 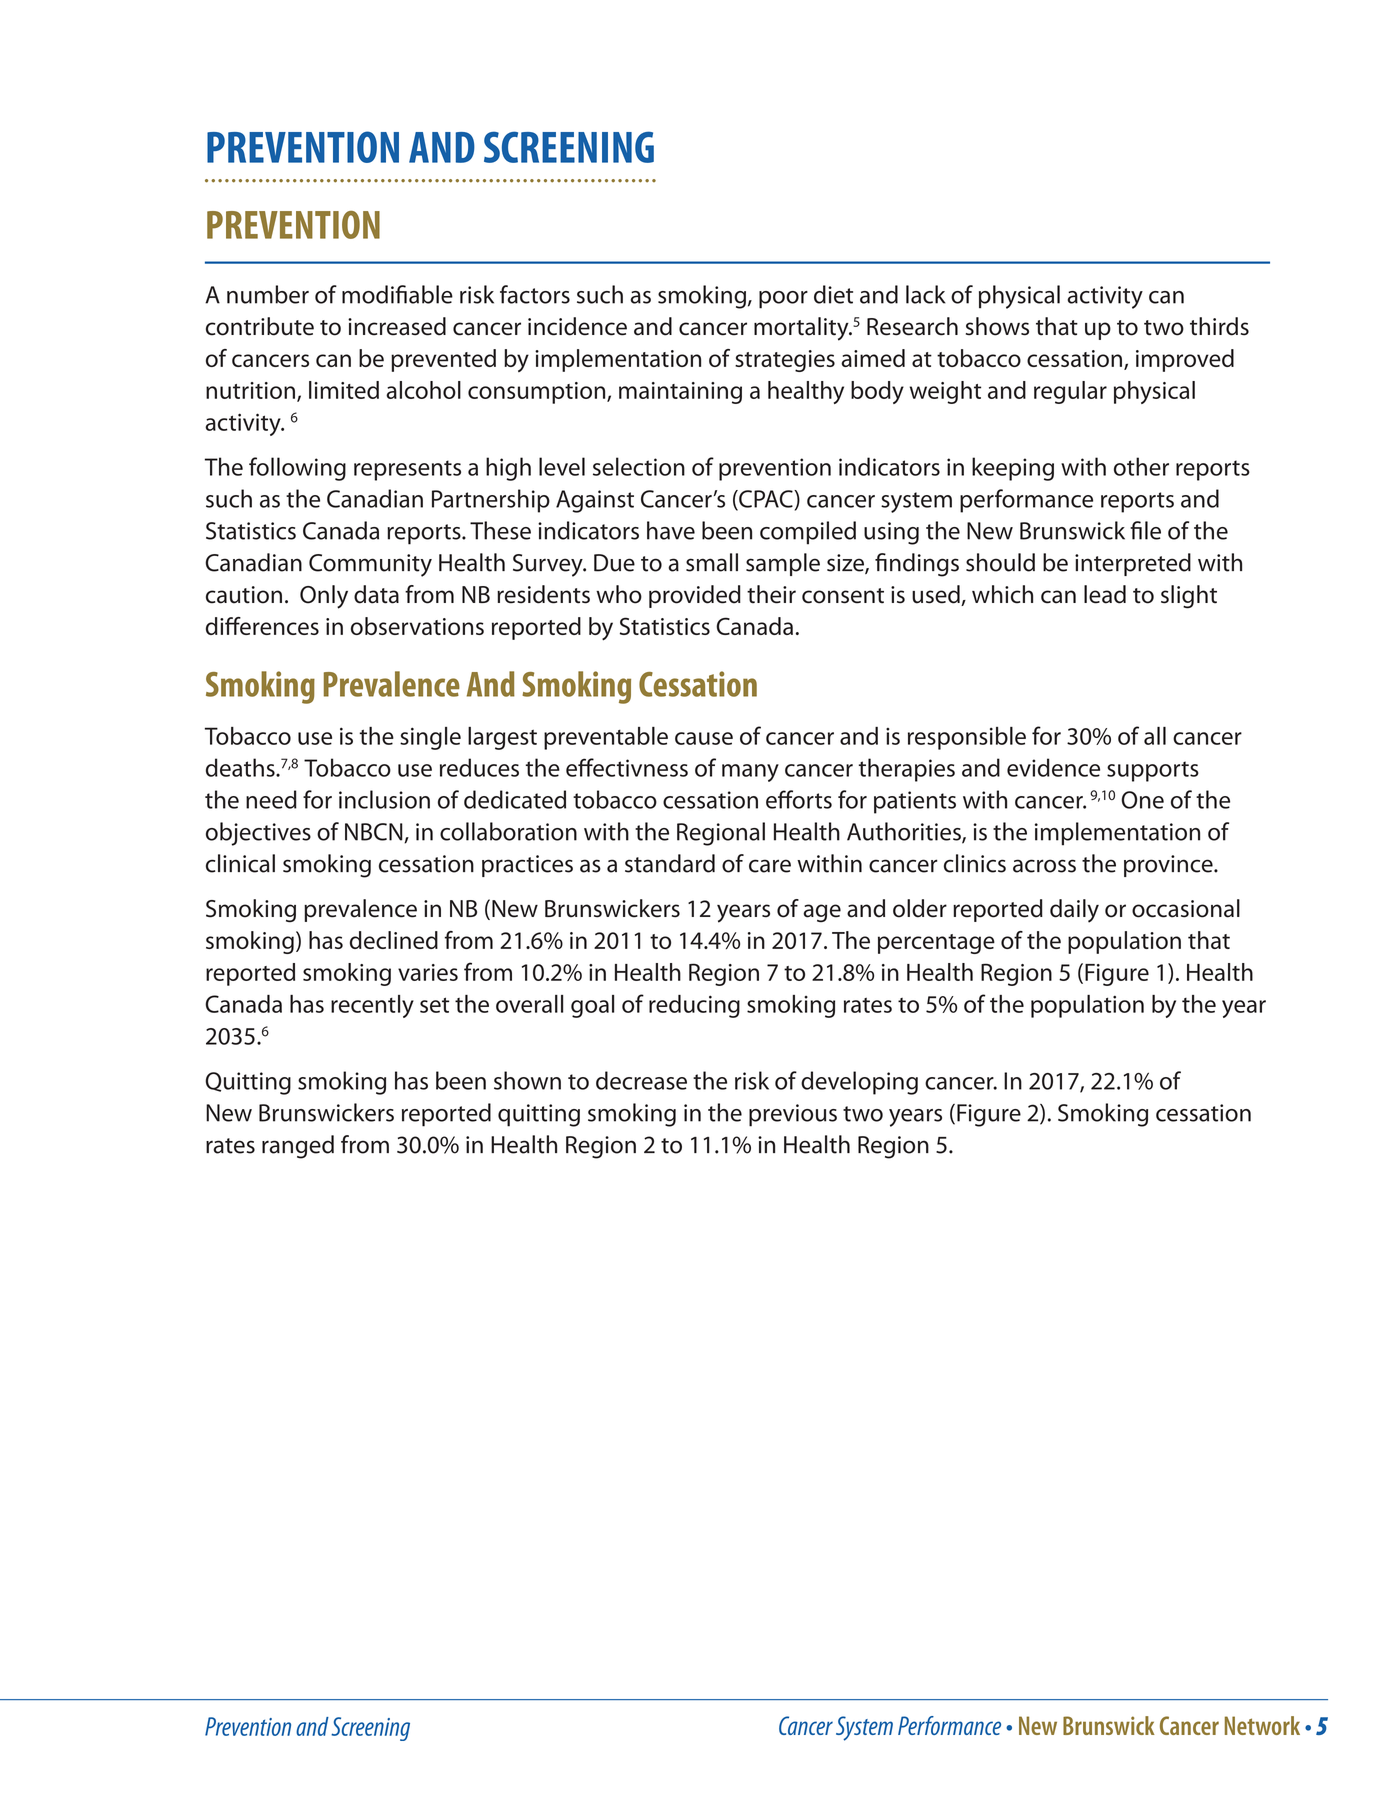 I want to click on developing, so click(x=859, y=1083).
